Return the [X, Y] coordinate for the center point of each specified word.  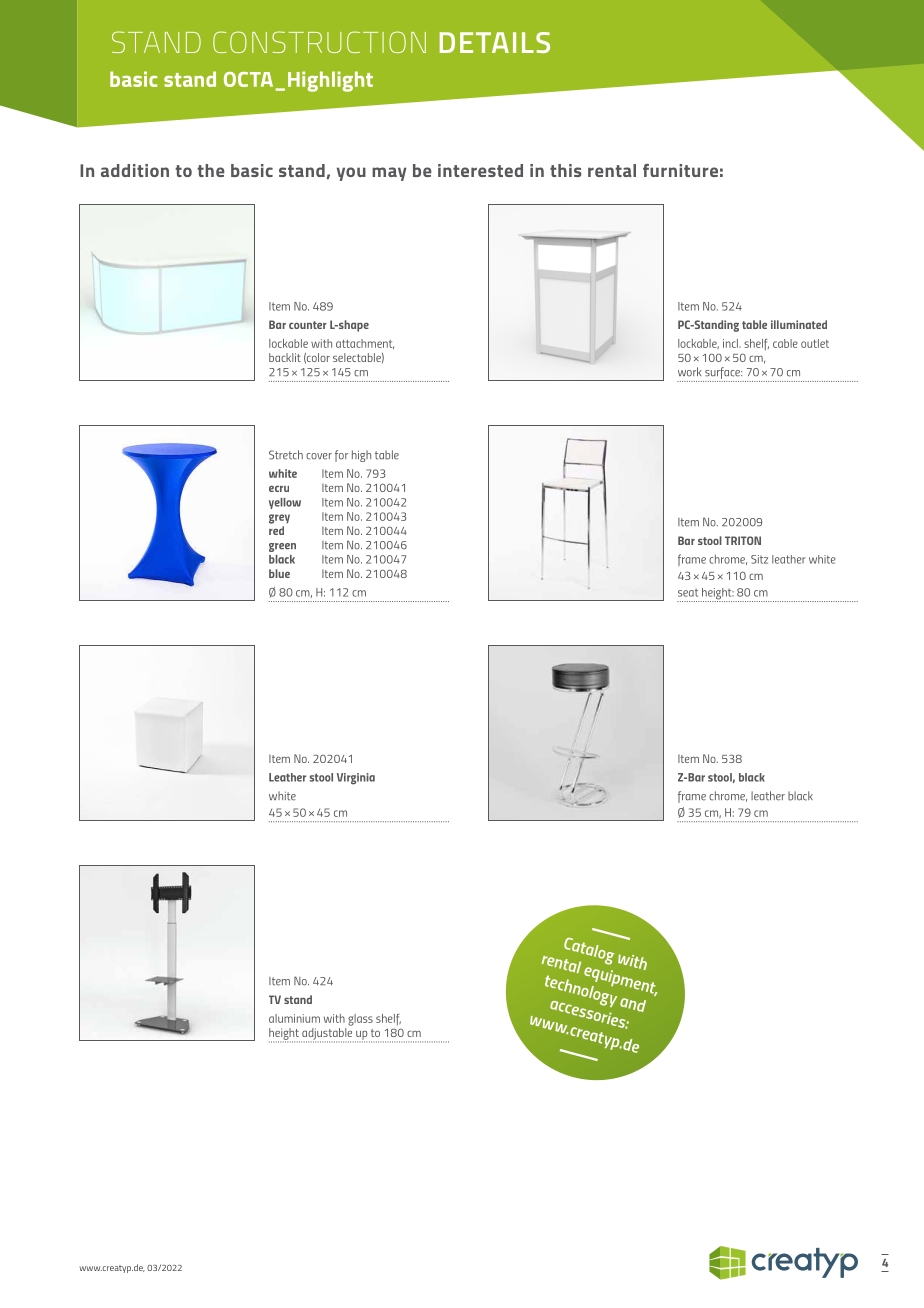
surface [722, 374]
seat [688, 593]
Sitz [759, 559]
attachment [365, 344]
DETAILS [495, 42]
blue [279, 573]
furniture [680, 170]
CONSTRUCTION [319, 42]
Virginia [356, 779]
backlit [285, 357]
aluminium [294, 1018]
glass [360, 1020]
